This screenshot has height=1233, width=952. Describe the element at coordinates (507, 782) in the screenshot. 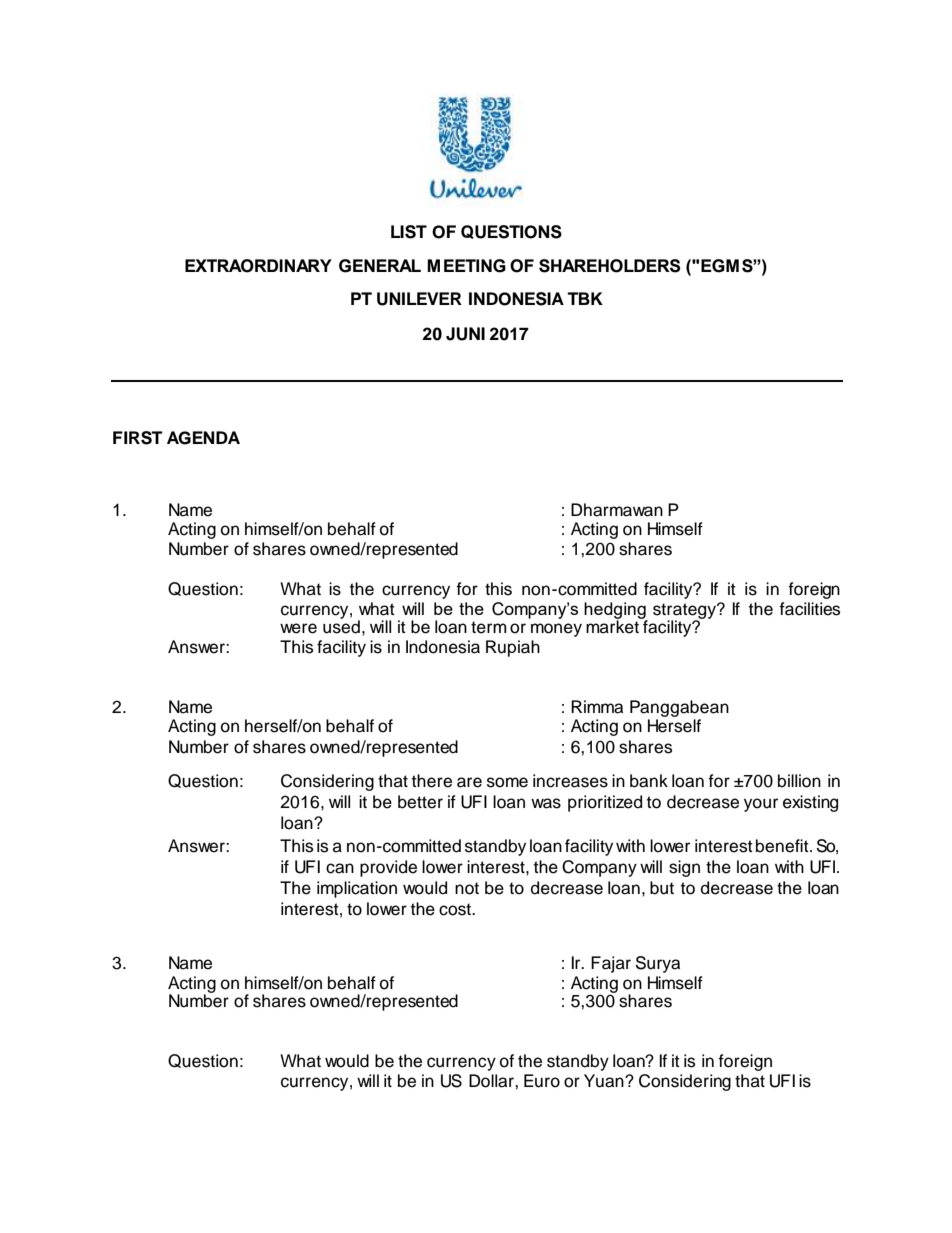

I see `some` at that location.
